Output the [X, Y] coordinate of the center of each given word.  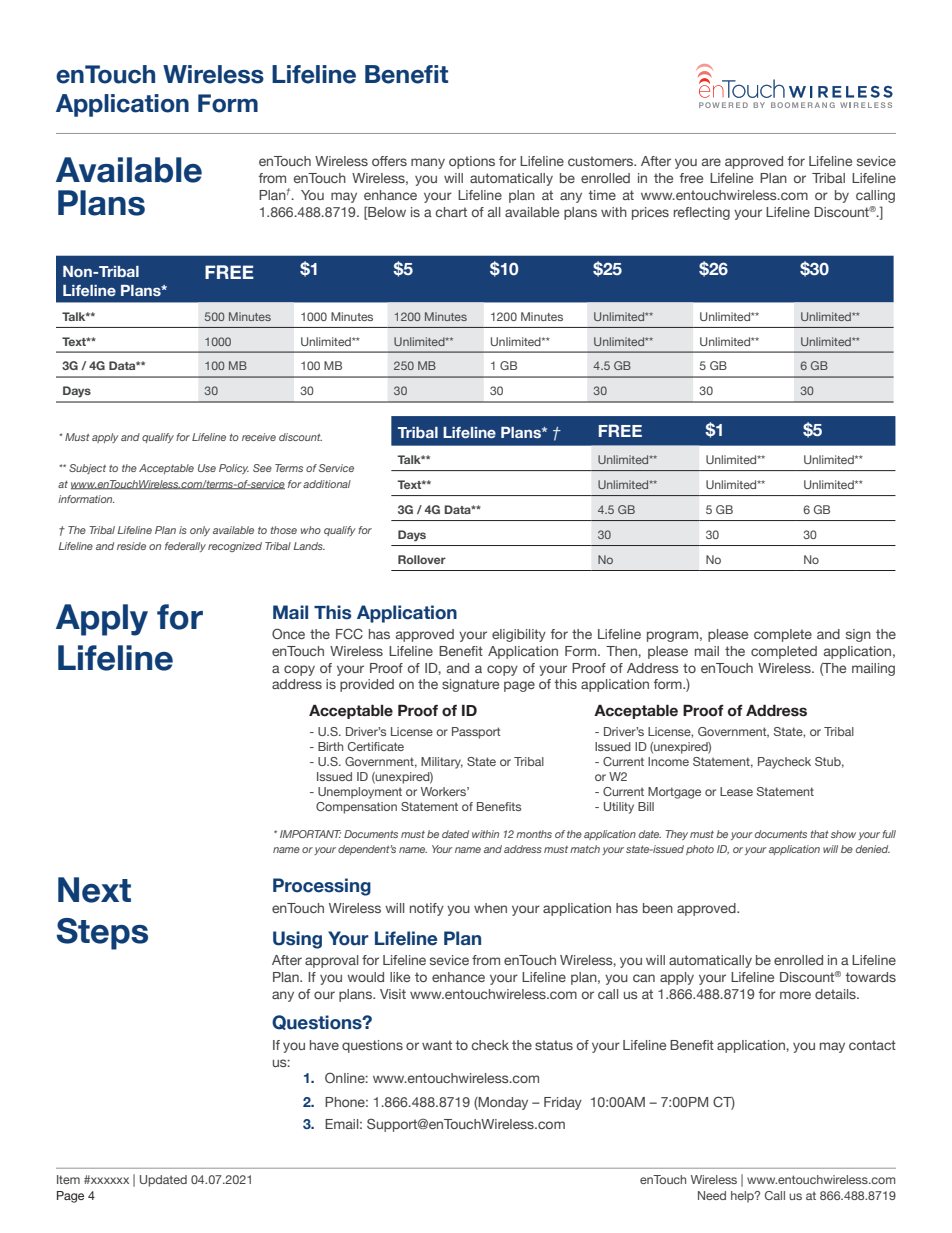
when [490, 908]
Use [207, 468]
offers [389, 161]
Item [68, 1179]
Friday [563, 1103]
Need [712, 1195]
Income [668, 761]
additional [327, 484]
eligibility [519, 635]
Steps [102, 934]
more [795, 995]
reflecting [702, 213]
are [711, 162]
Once [288, 633]
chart [451, 212]
